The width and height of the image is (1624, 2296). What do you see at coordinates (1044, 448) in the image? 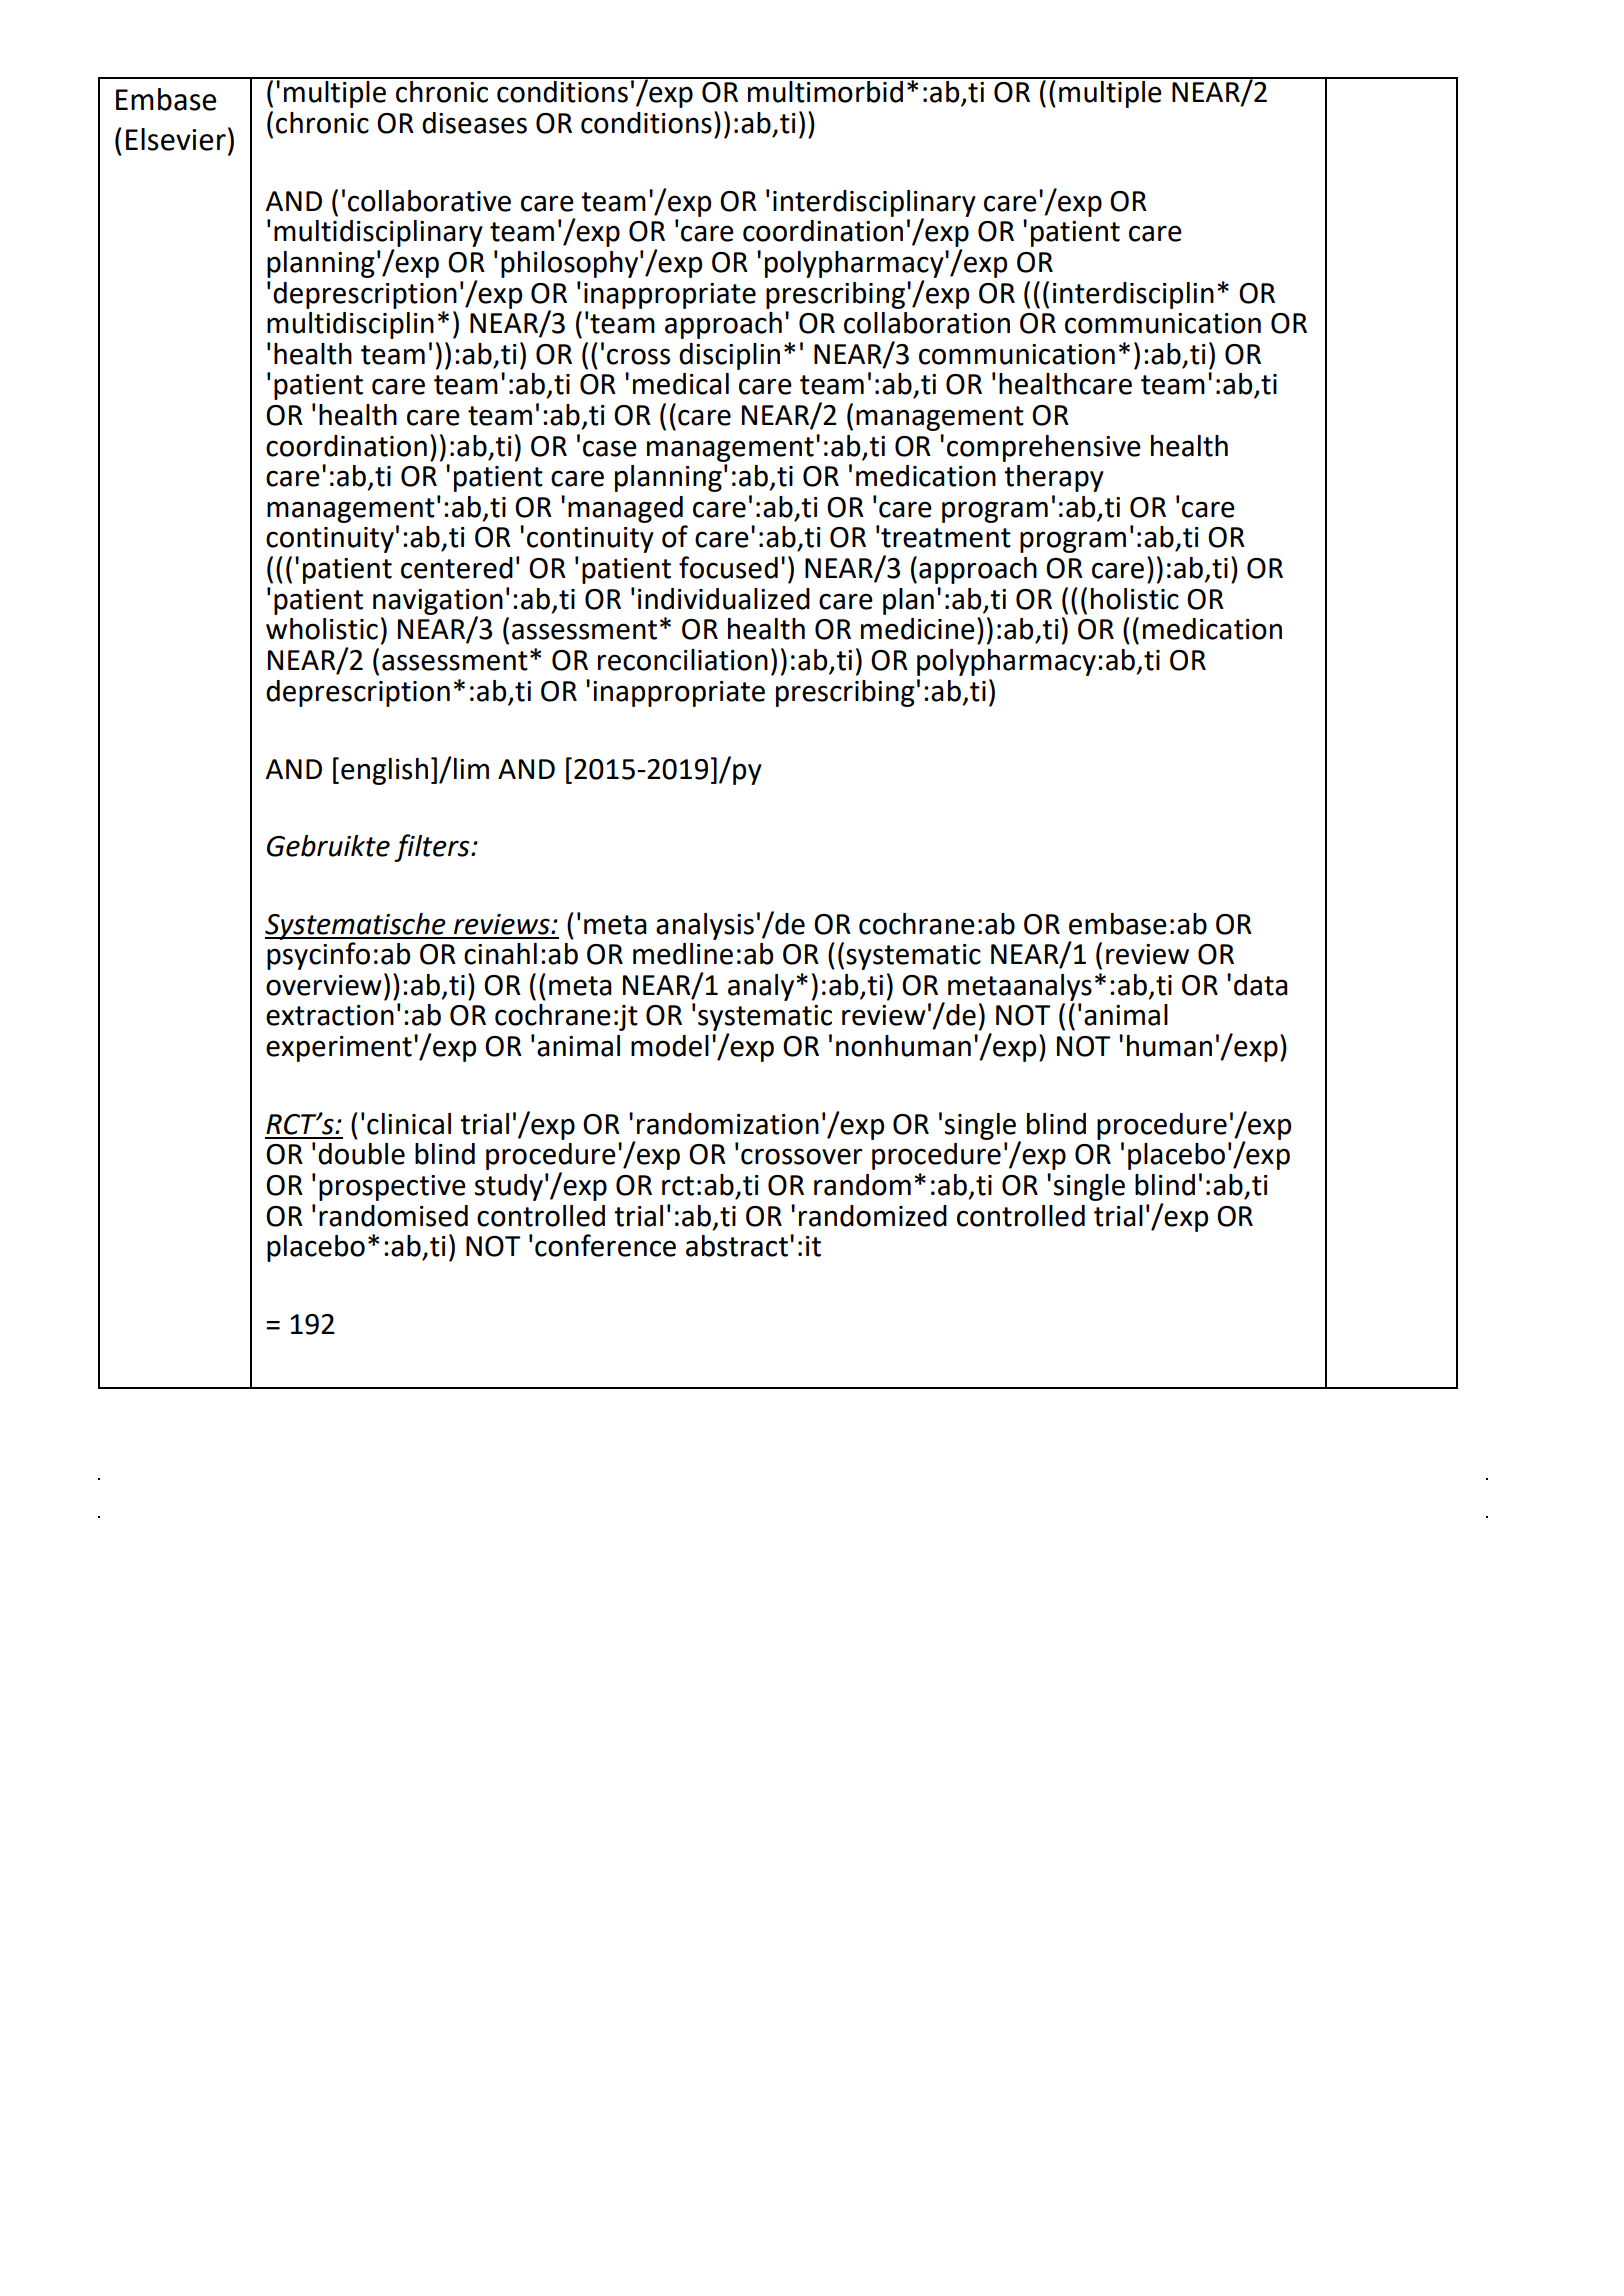
I see `comprehensive` at bounding box center [1044, 448].
